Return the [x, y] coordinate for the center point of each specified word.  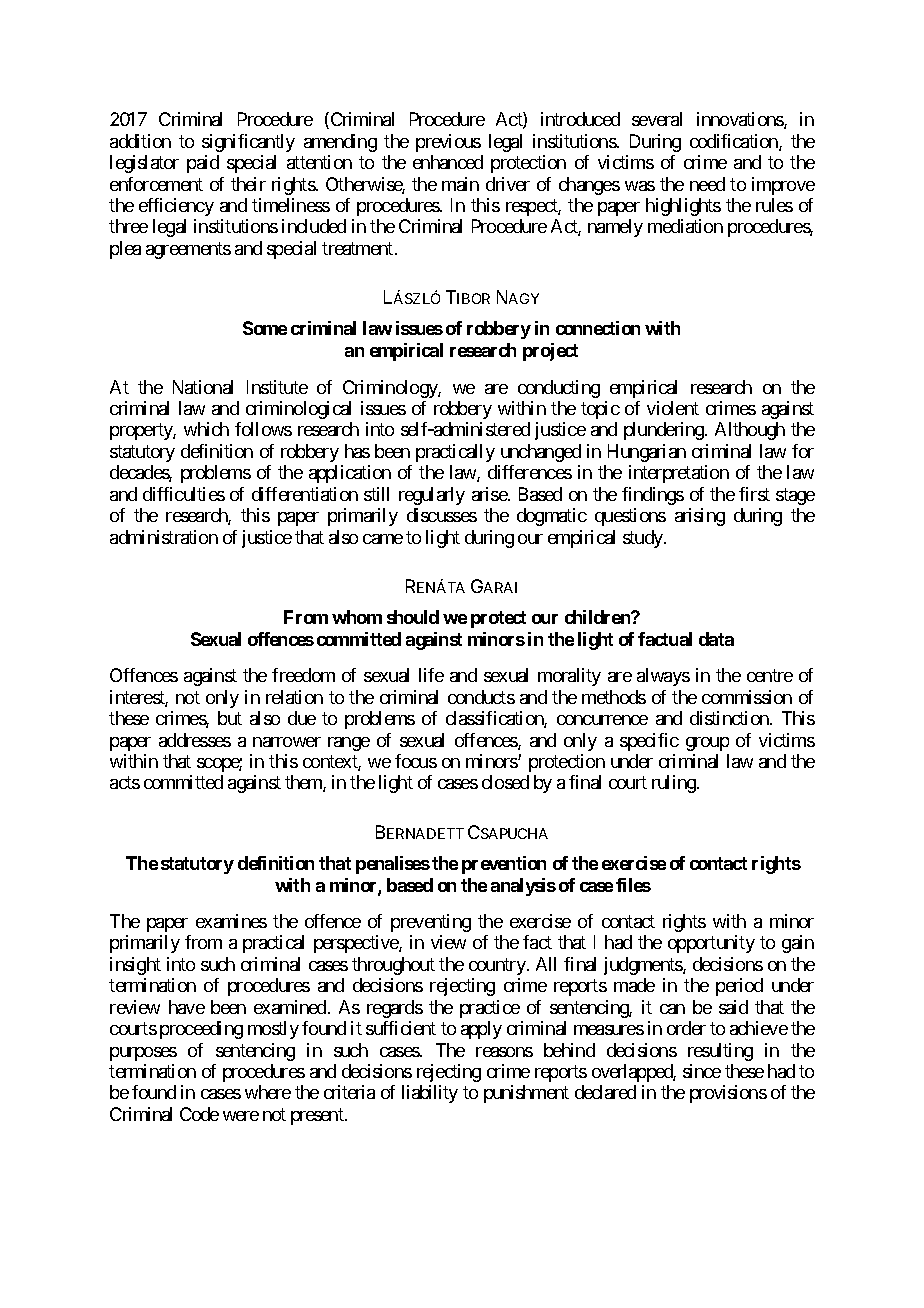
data [716, 639]
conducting [559, 389]
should [413, 617]
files [633, 885]
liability [430, 1094]
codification [735, 142]
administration [164, 537]
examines [231, 921]
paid [203, 164]
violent [673, 408]
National [203, 387]
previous [448, 143]
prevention [504, 865]
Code [199, 1114]
